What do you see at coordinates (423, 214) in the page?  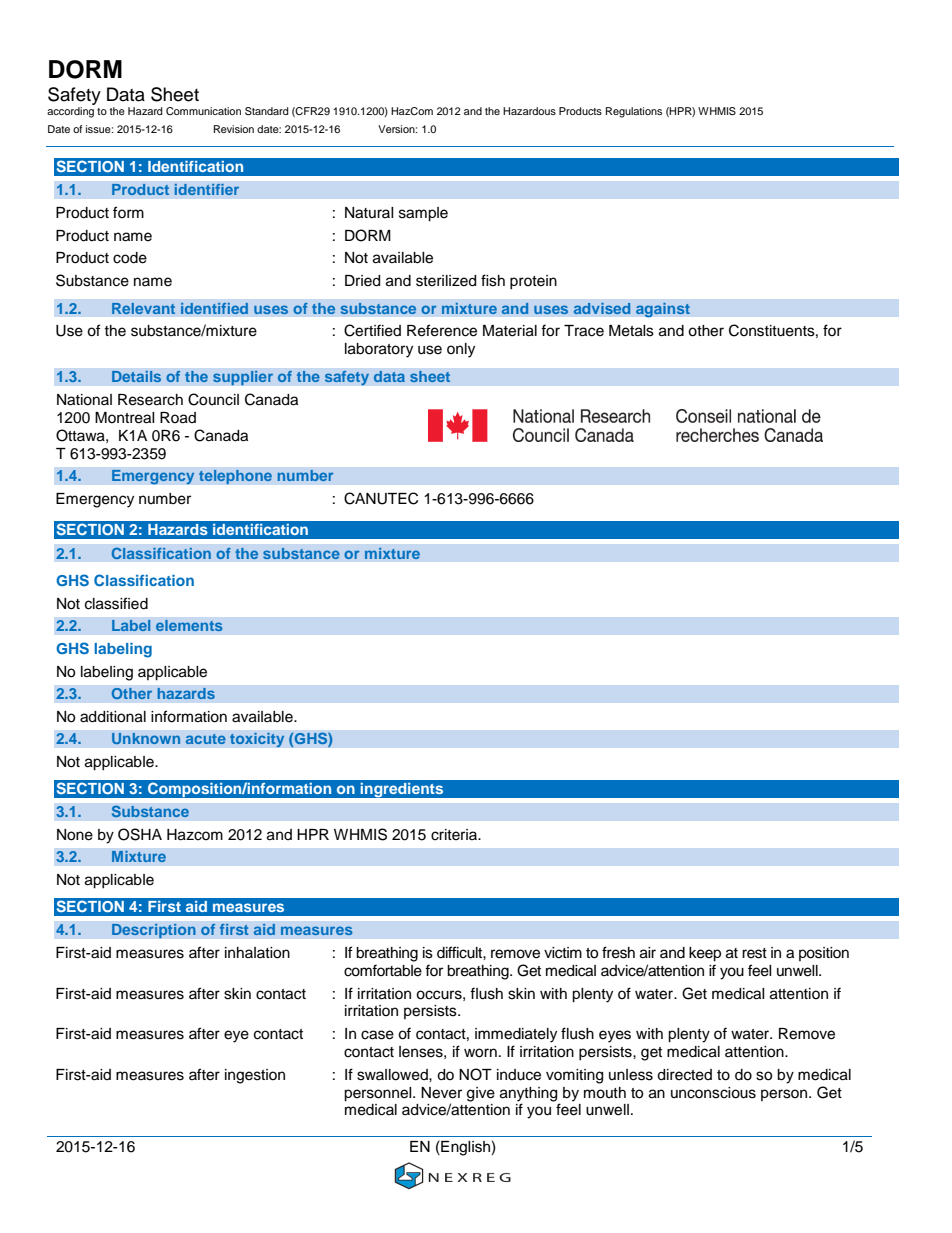 I see `sample` at bounding box center [423, 214].
